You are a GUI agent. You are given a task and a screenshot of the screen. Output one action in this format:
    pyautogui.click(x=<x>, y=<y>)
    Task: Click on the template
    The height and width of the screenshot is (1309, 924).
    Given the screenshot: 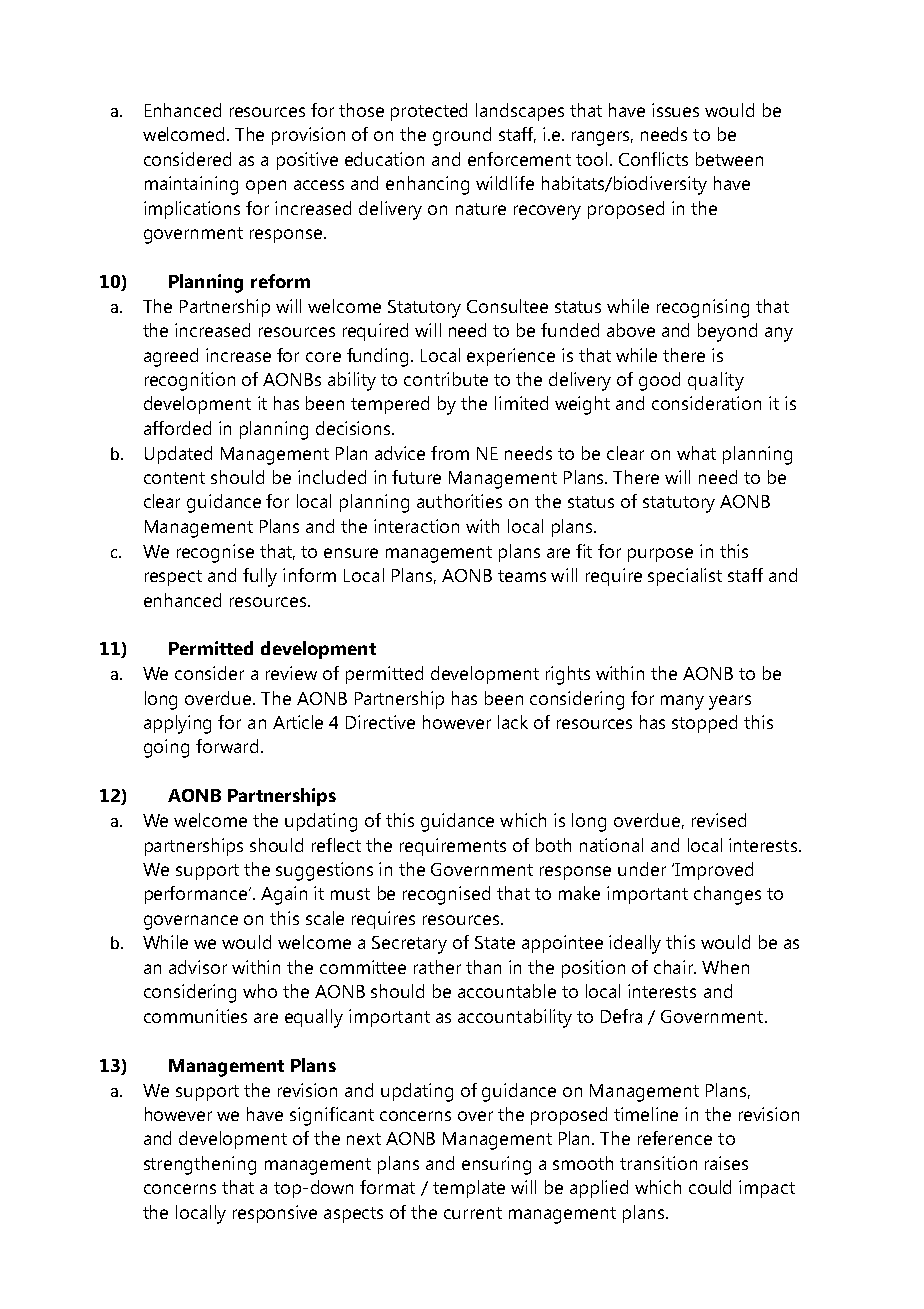 What is the action you would take?
    pyautogui.click(x=469, y=1189)
